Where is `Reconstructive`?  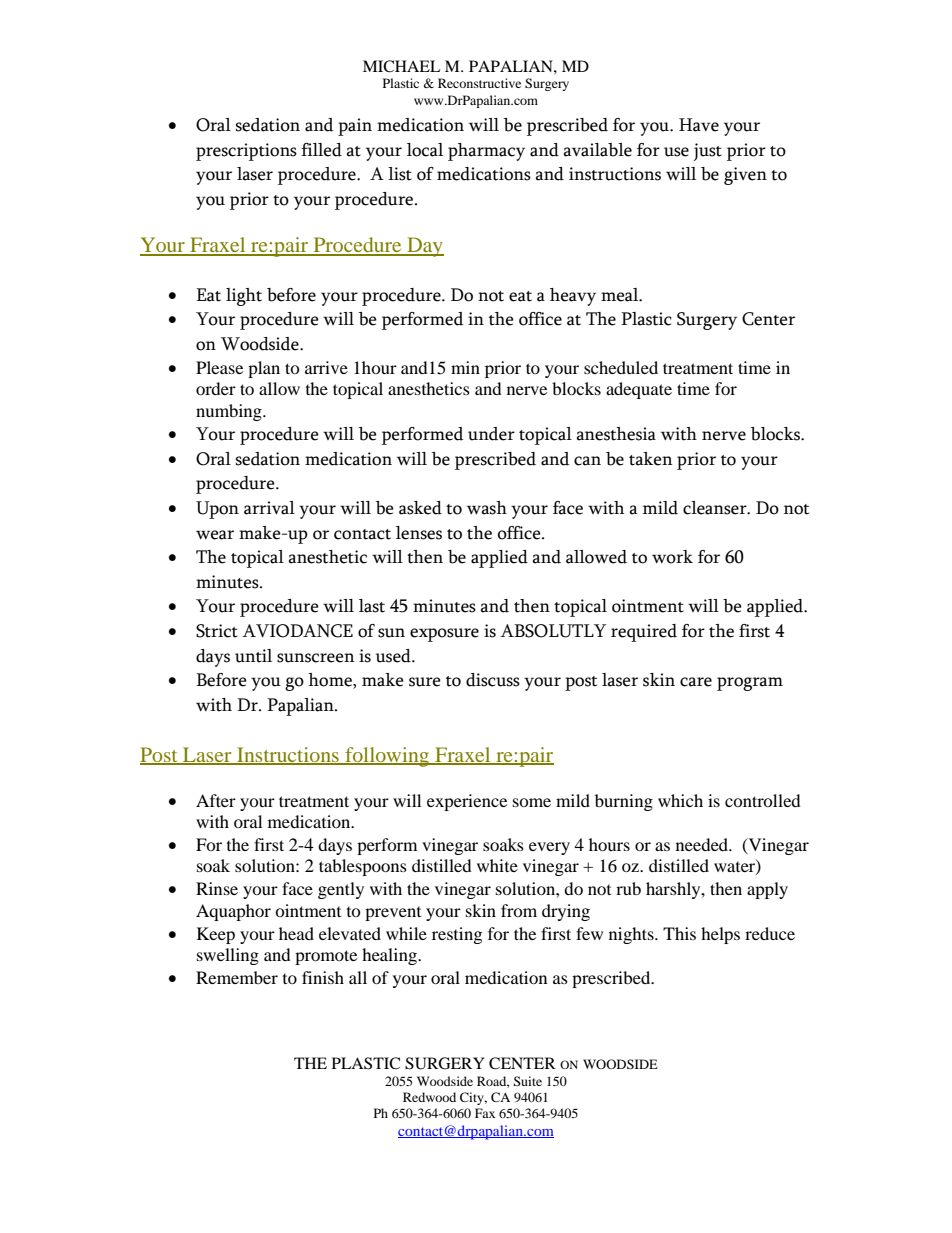 Reconstructive is located at coordinates (479, 83).
